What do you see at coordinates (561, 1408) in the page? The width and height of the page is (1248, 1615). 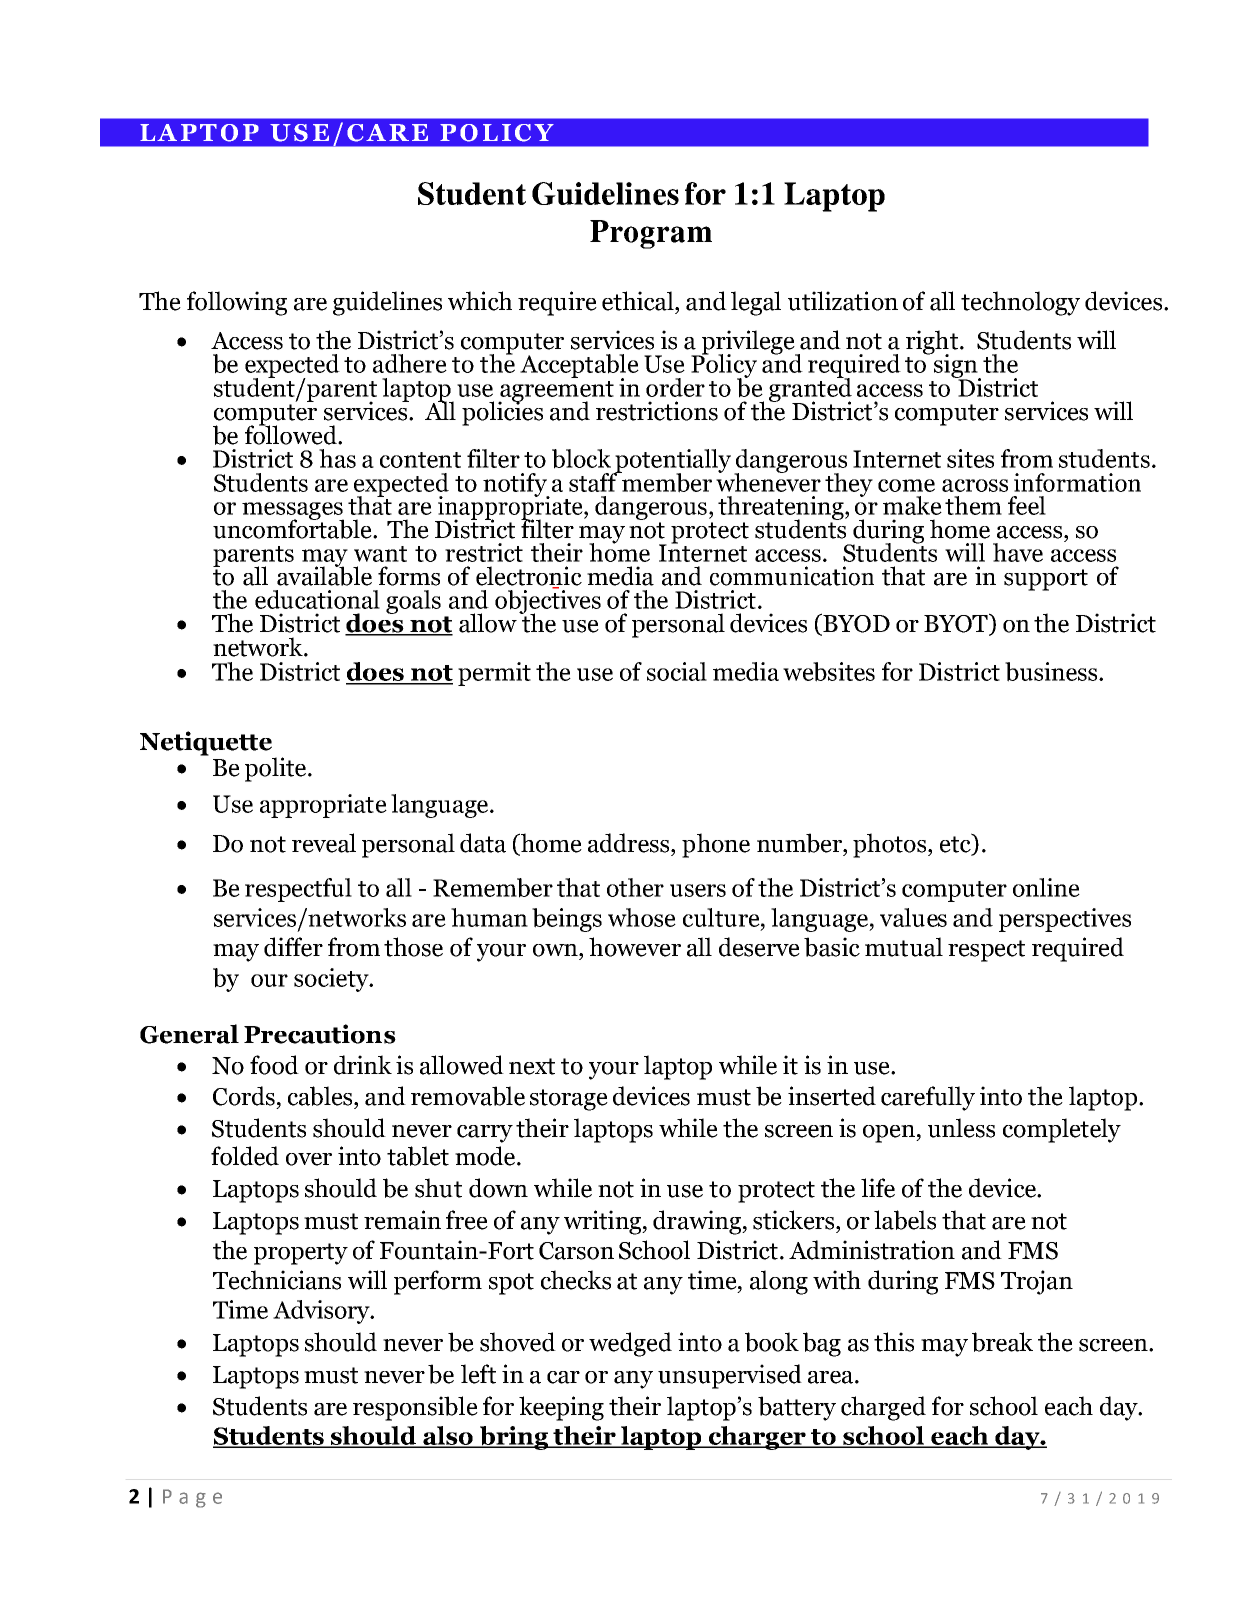 I see `keeping` at bounding box center [561, 1408].
